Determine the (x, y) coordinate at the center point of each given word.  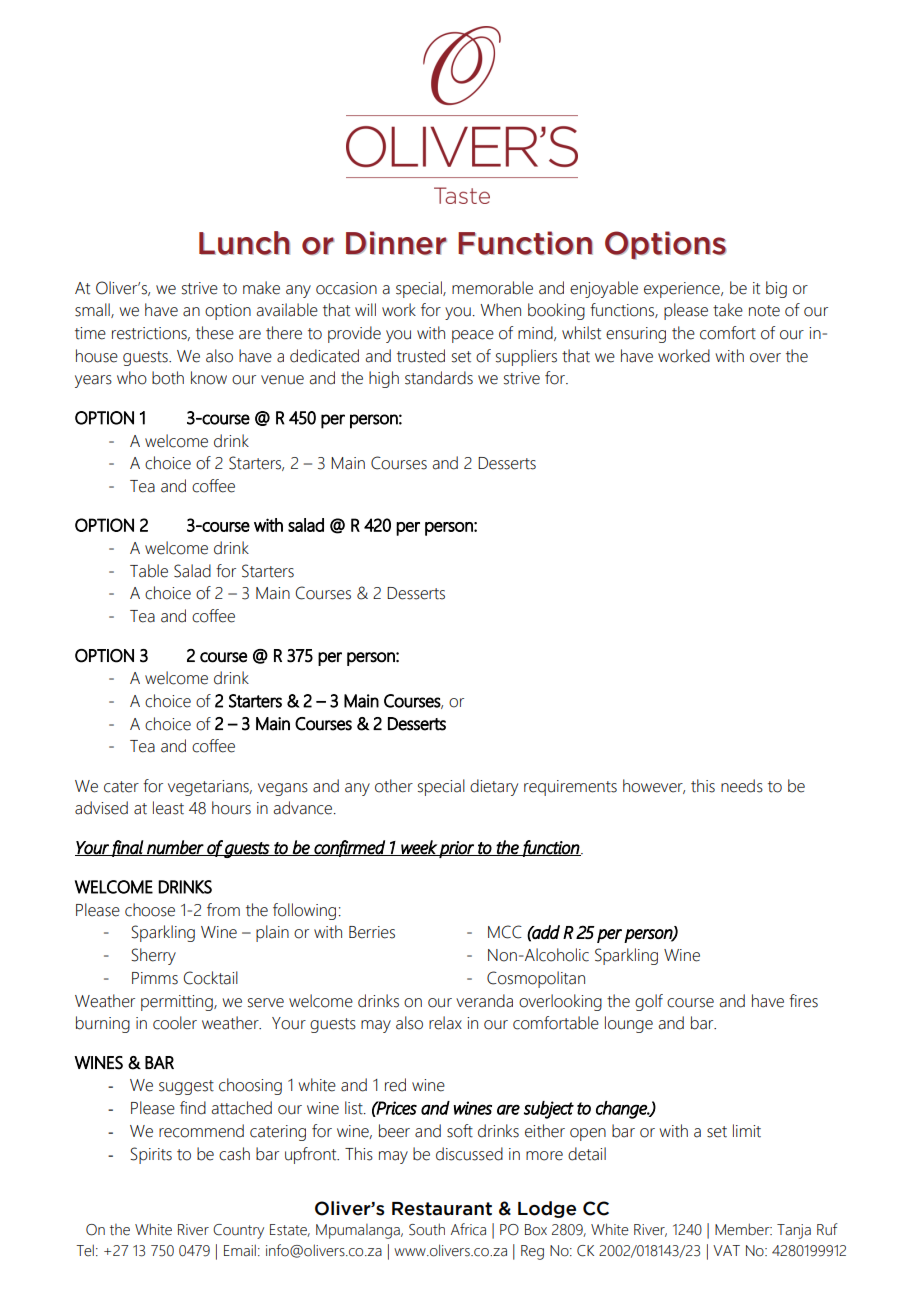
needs (742, 786)
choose (150, 910)
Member (743, 1229)
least (168, 808)
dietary (494, 787)
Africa (468, 1229)
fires (803, 1001)
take (728, 310)
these (215, 333)
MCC (505, 932)
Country (238, 1231)
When (500, 310)
